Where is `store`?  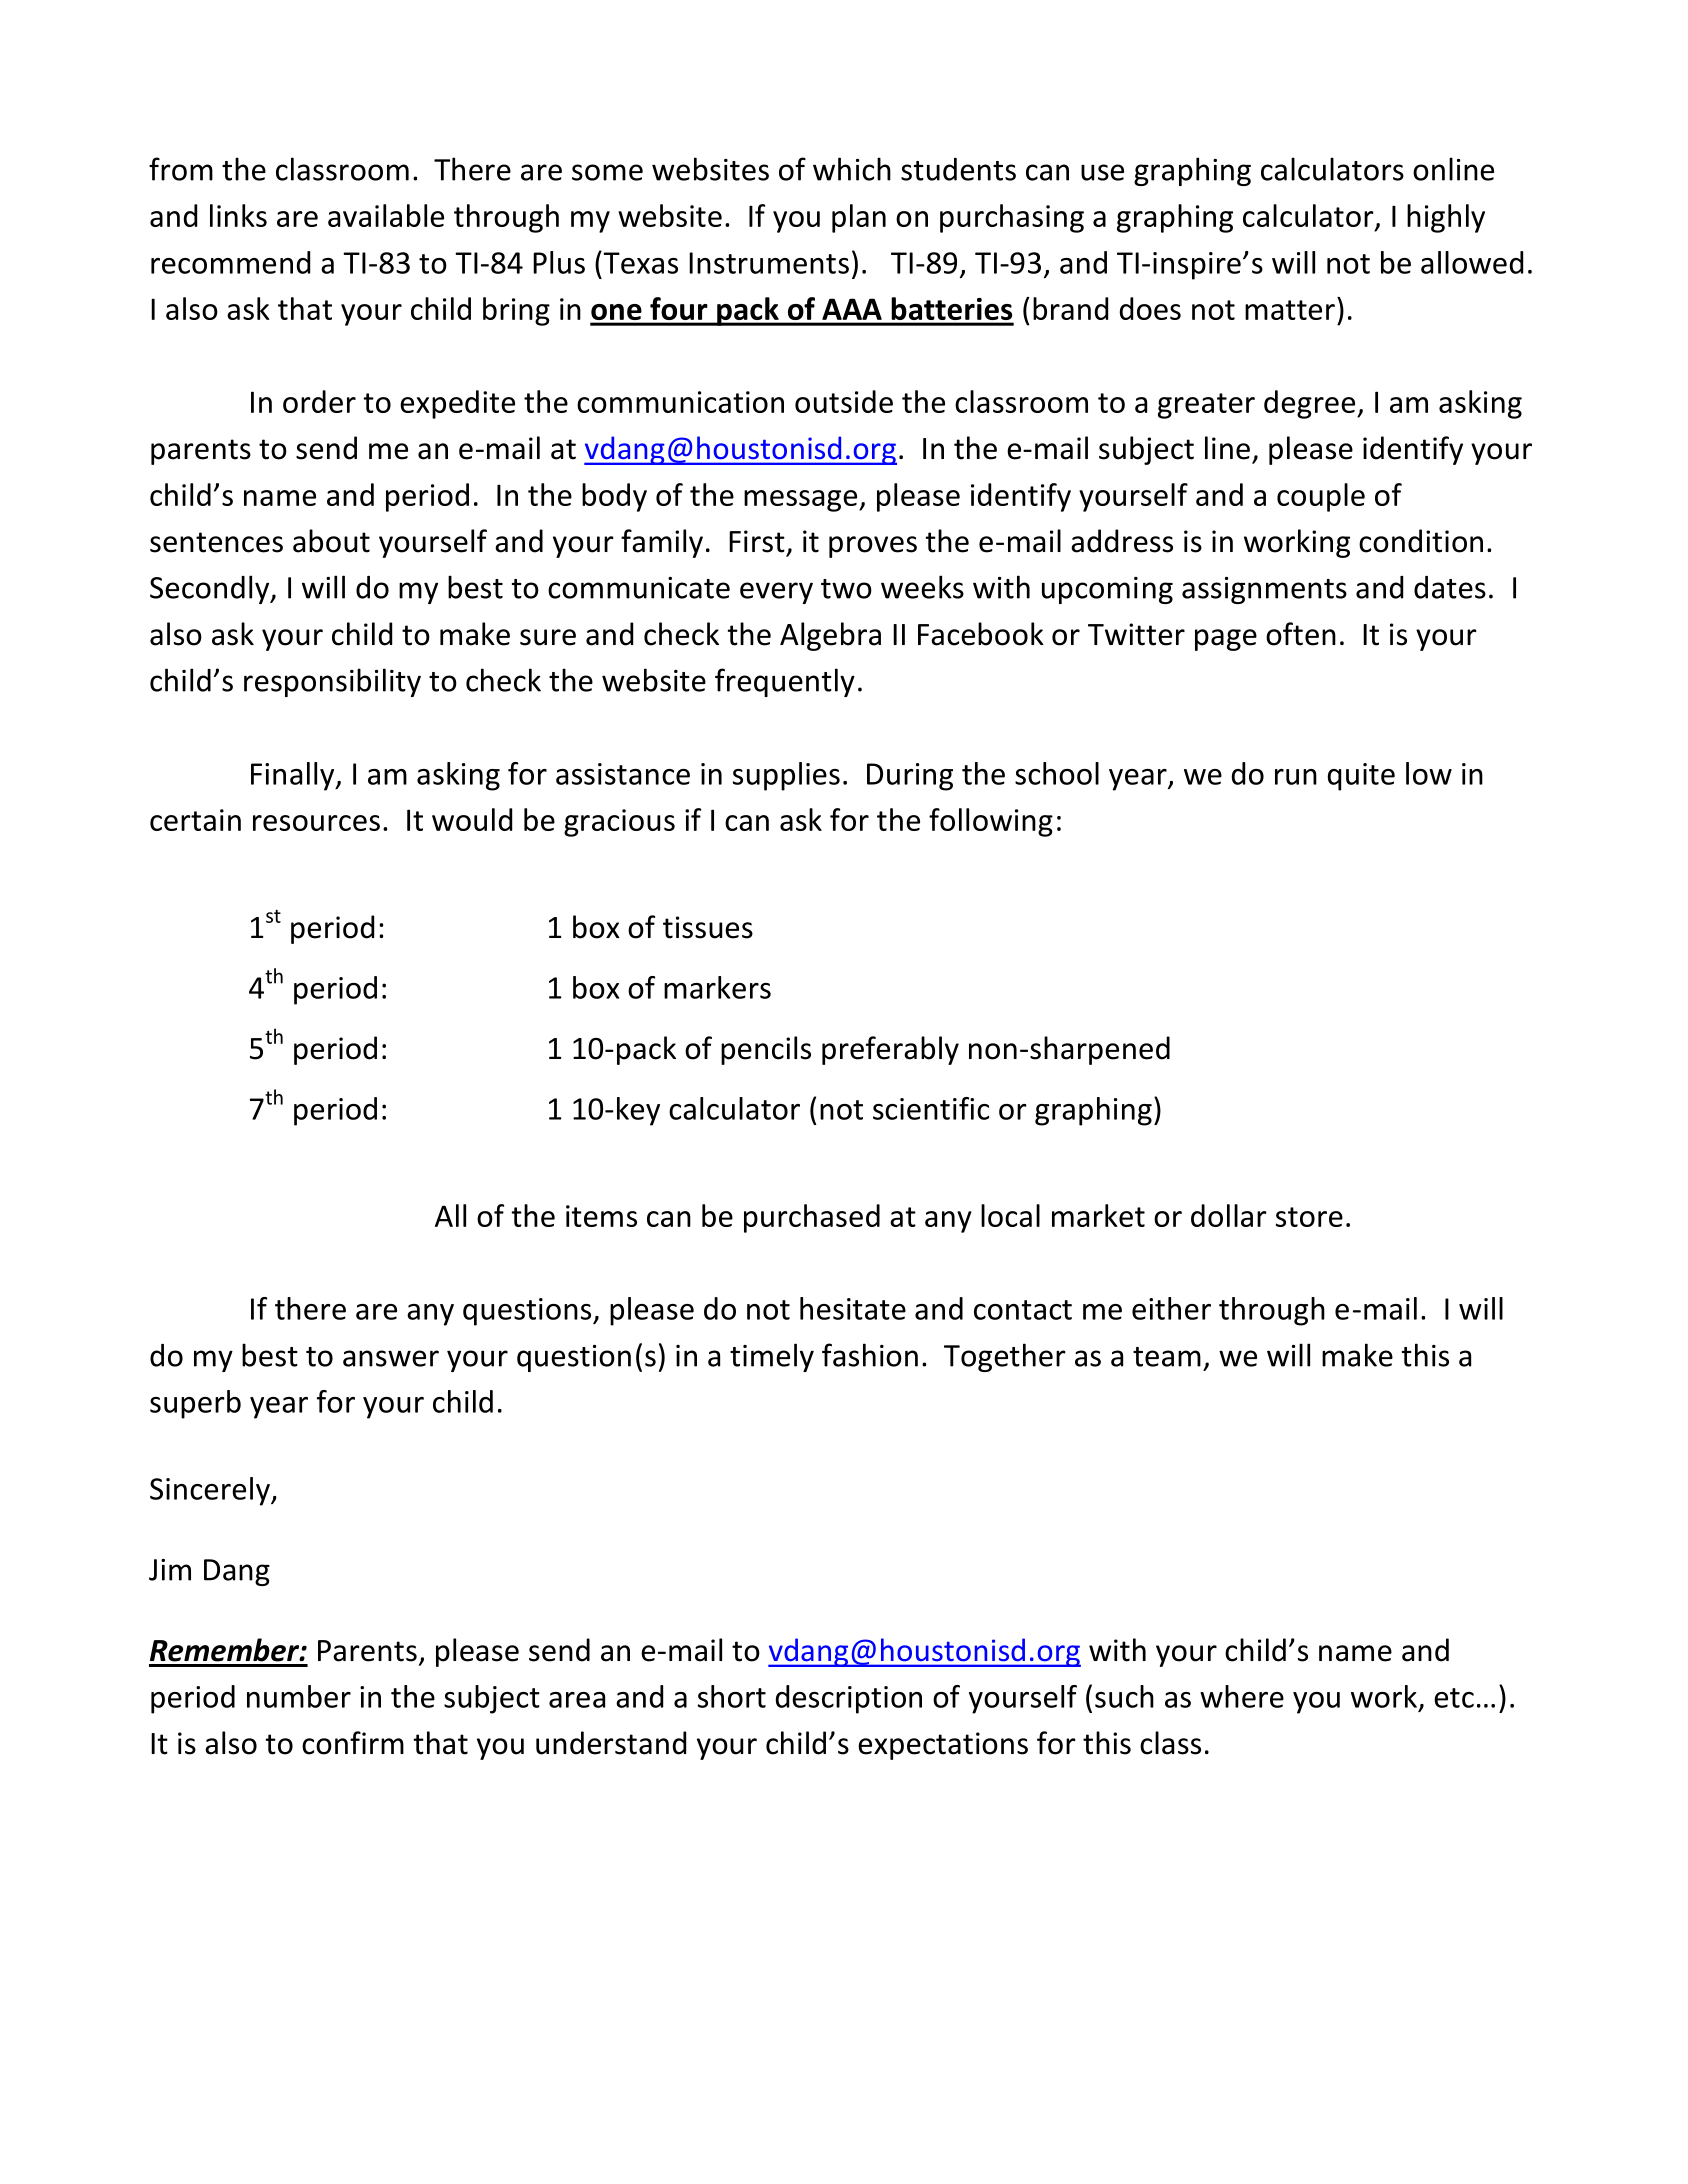
store is located at coordinates (1309, 1217).
